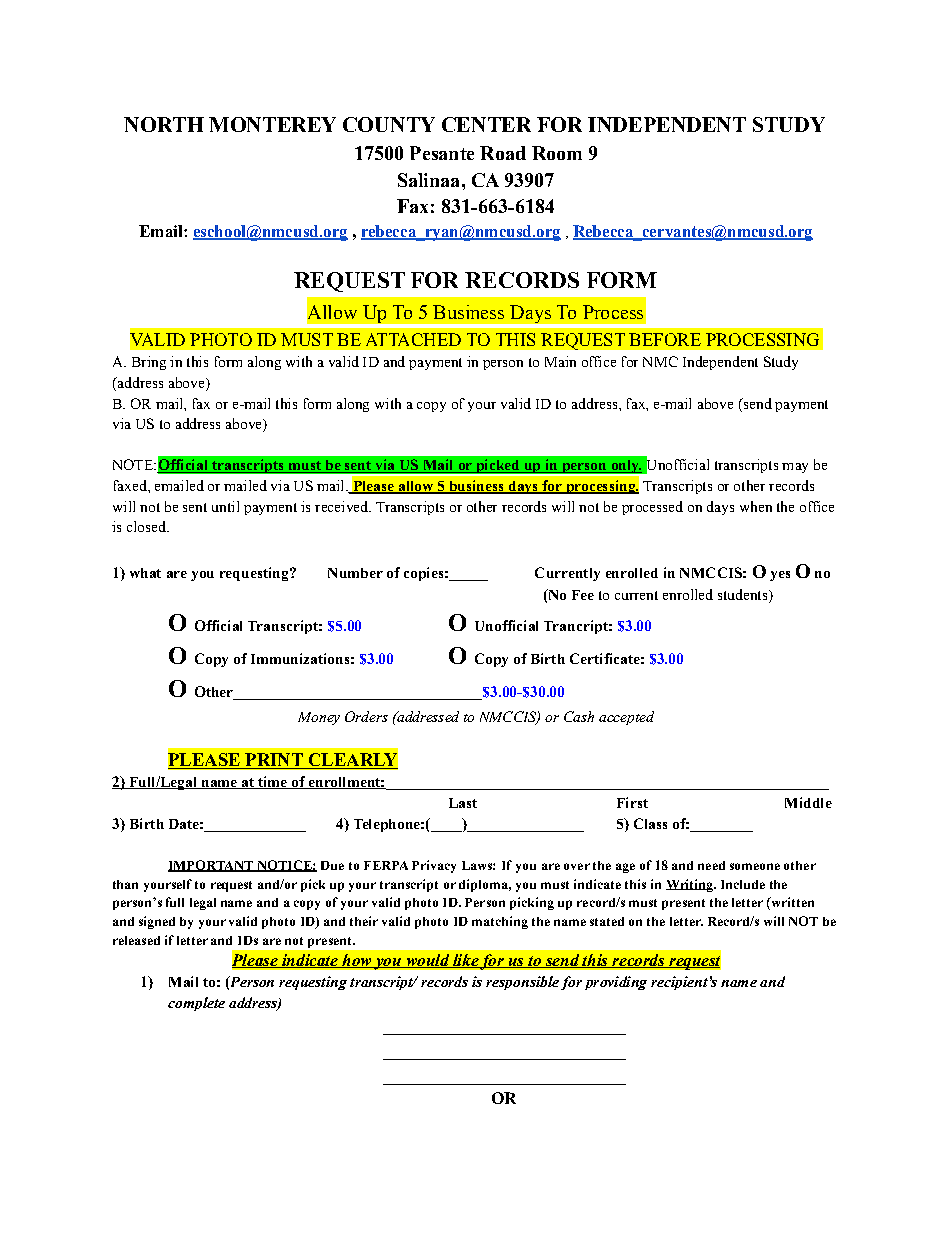 The image size is (952, 1233). Describe the element at coordinates (626, 718) in the image. I see `accepted` at that location.
